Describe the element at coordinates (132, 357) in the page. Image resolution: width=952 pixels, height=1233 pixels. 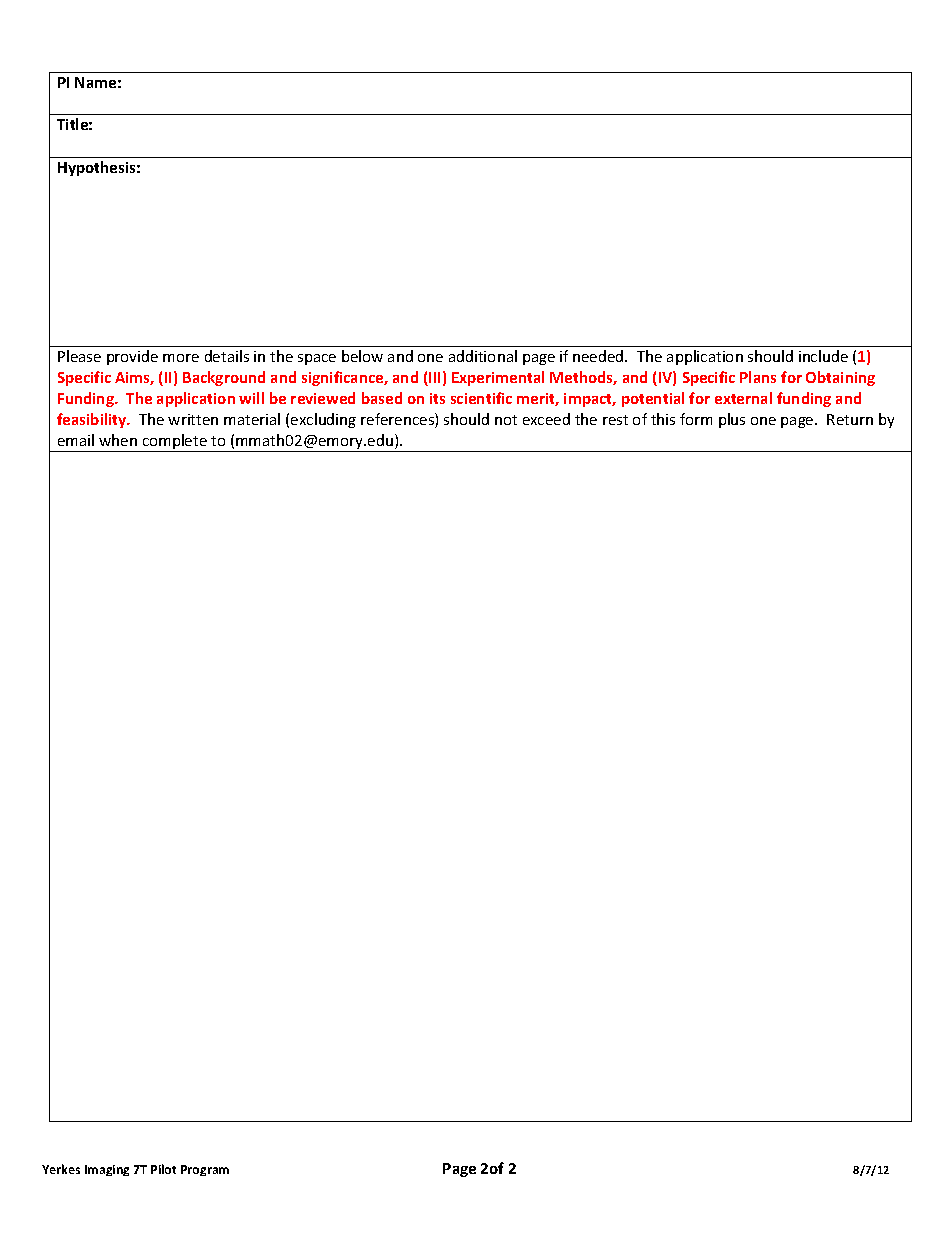
I see `provide` at that location.
